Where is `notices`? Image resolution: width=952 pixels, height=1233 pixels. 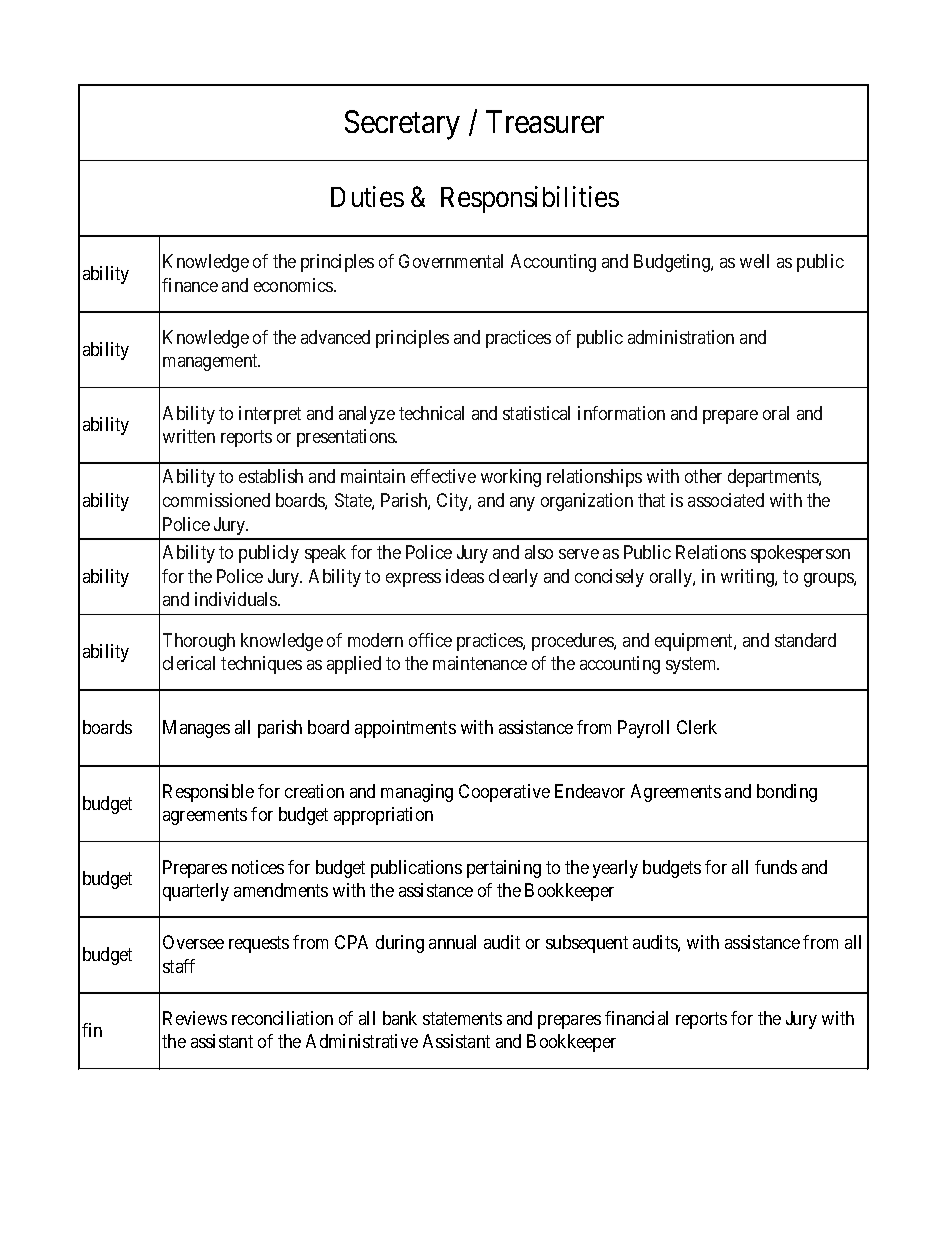 notices is located at coordinates (258, 867).
